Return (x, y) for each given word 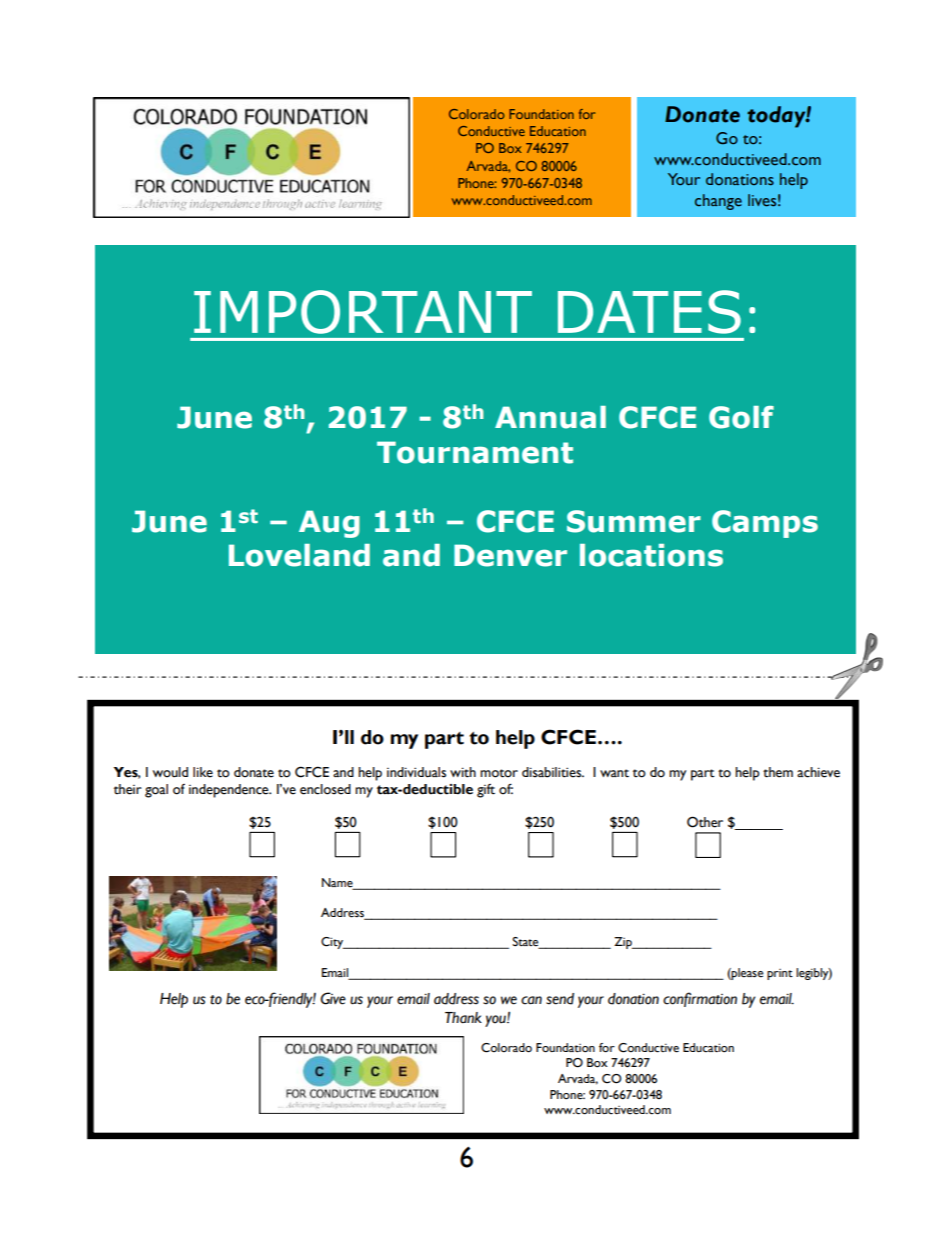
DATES (649, 312)
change (718, 202)
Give (333, 998)
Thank (463, 1018)
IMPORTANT (363, 312)
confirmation (700, 999)
